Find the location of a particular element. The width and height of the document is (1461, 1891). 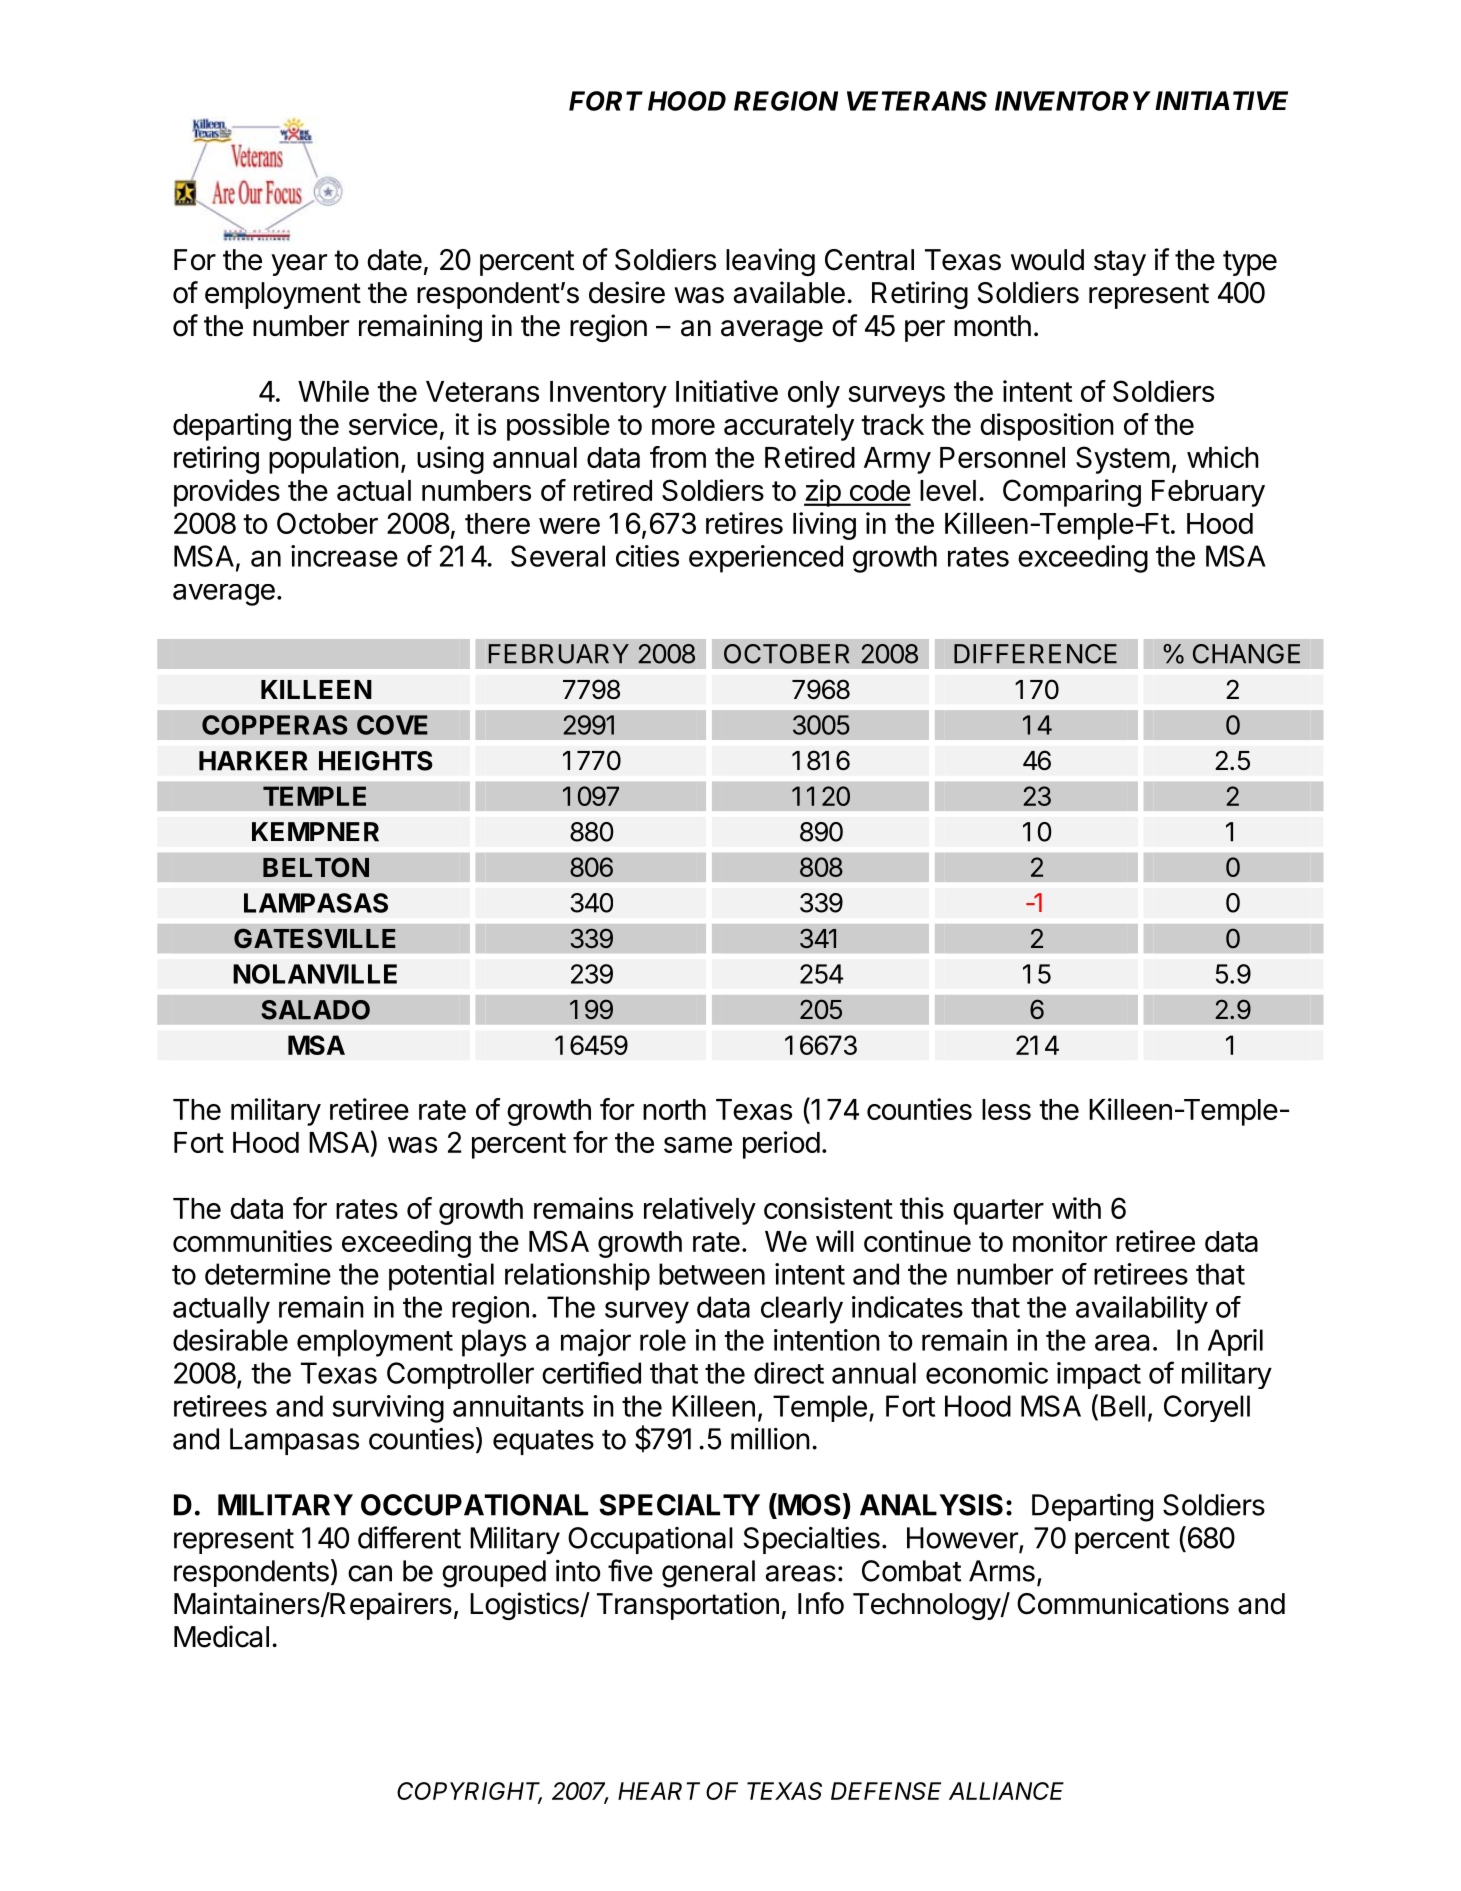

availability is located at coordinates (1142, 1310).
